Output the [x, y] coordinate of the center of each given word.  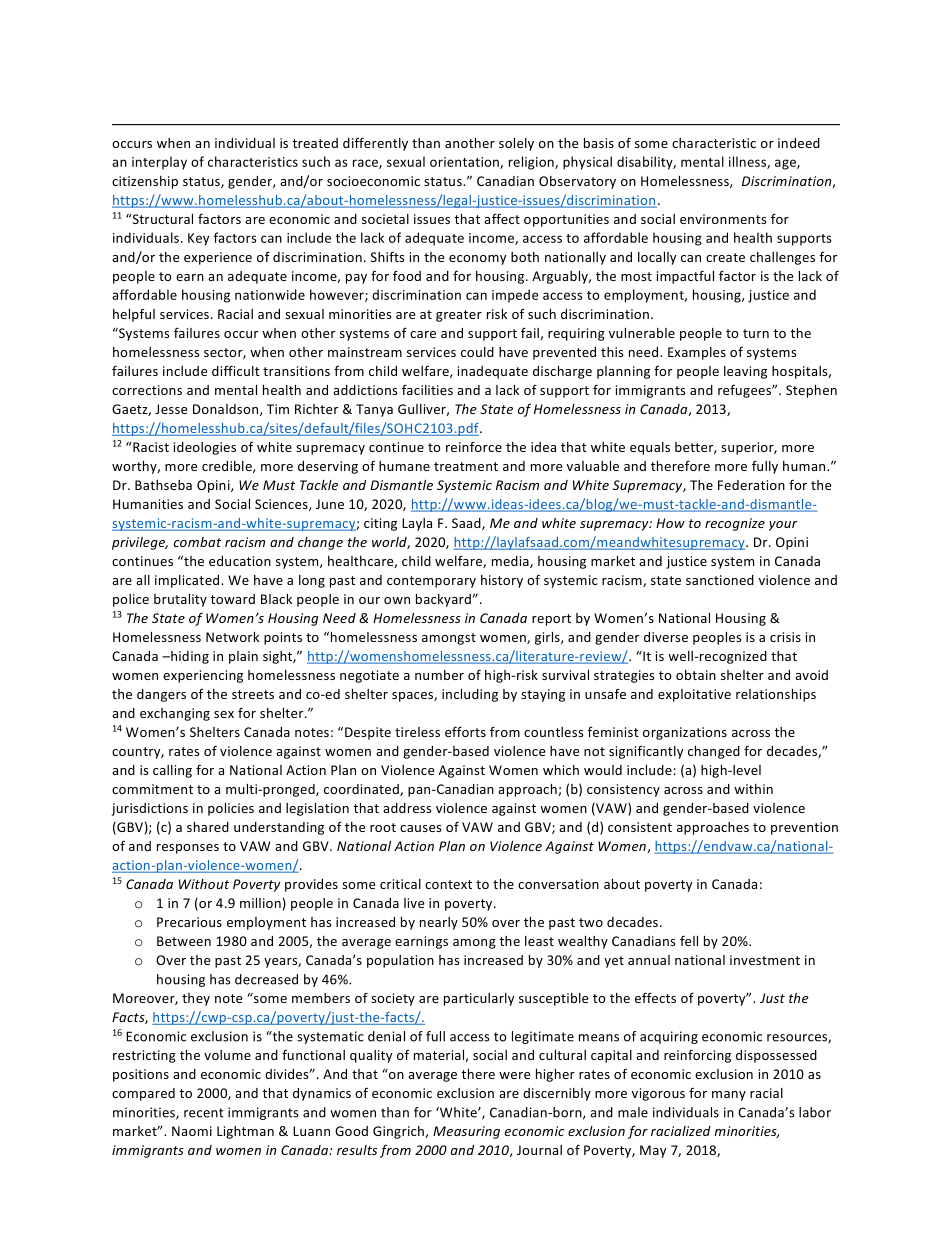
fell [689, 940]
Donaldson [227, 410]
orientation [465, 163]
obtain [696, 675]
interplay [159, 163]
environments [723, 219]
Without [204, 884]
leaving [745, 372]
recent [204, 1113]
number [439, 675]
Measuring [466, 1132]
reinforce [474, 446]
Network [232, 637]
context [448, 884]
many [729, 1096]
